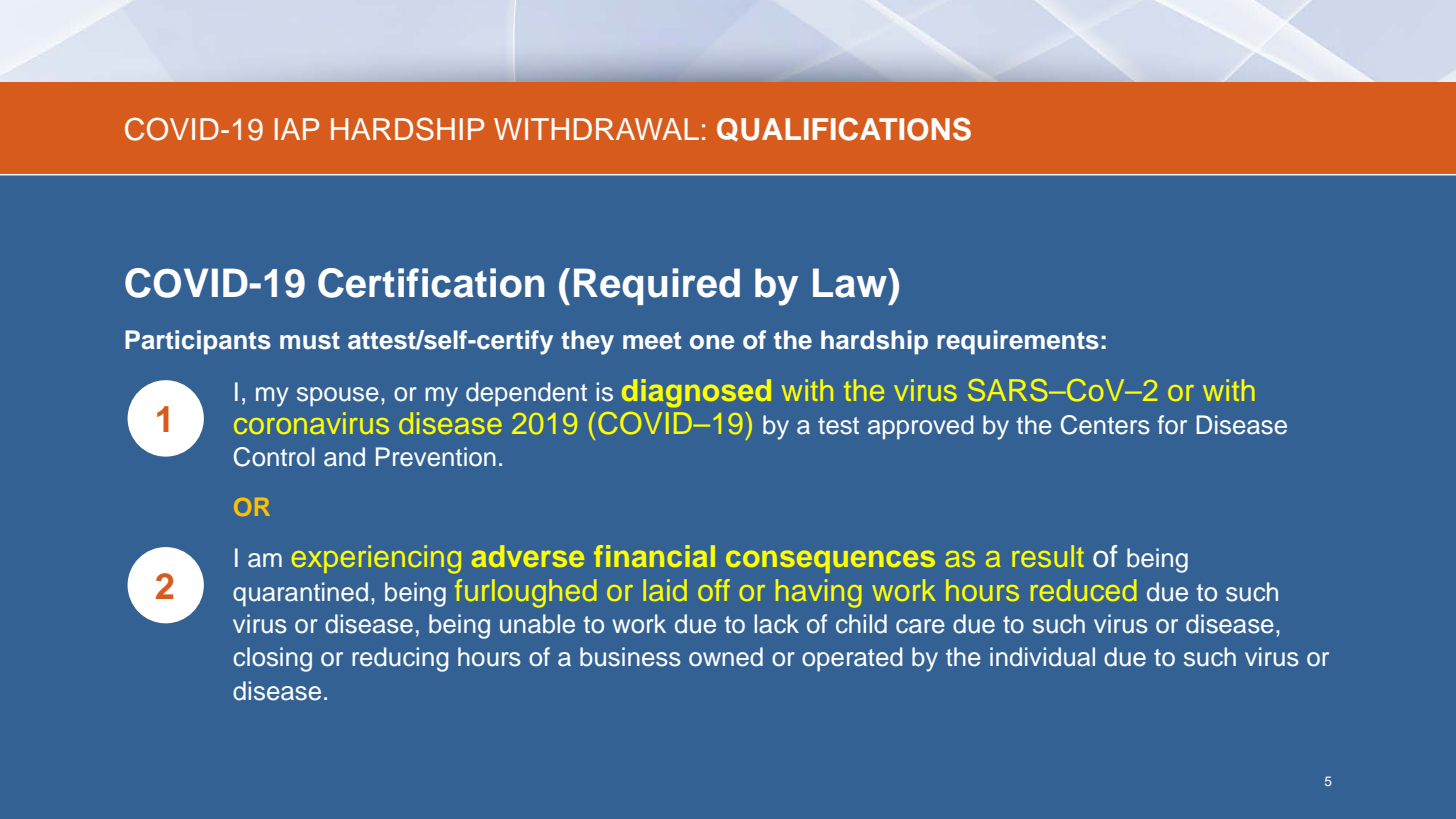 Image resolution: width=1456 pixels, height=819 pixels. What do you see at coordinates (726, 657) in the screenshot?
I see `owned` at bounding box center [726, 657].
